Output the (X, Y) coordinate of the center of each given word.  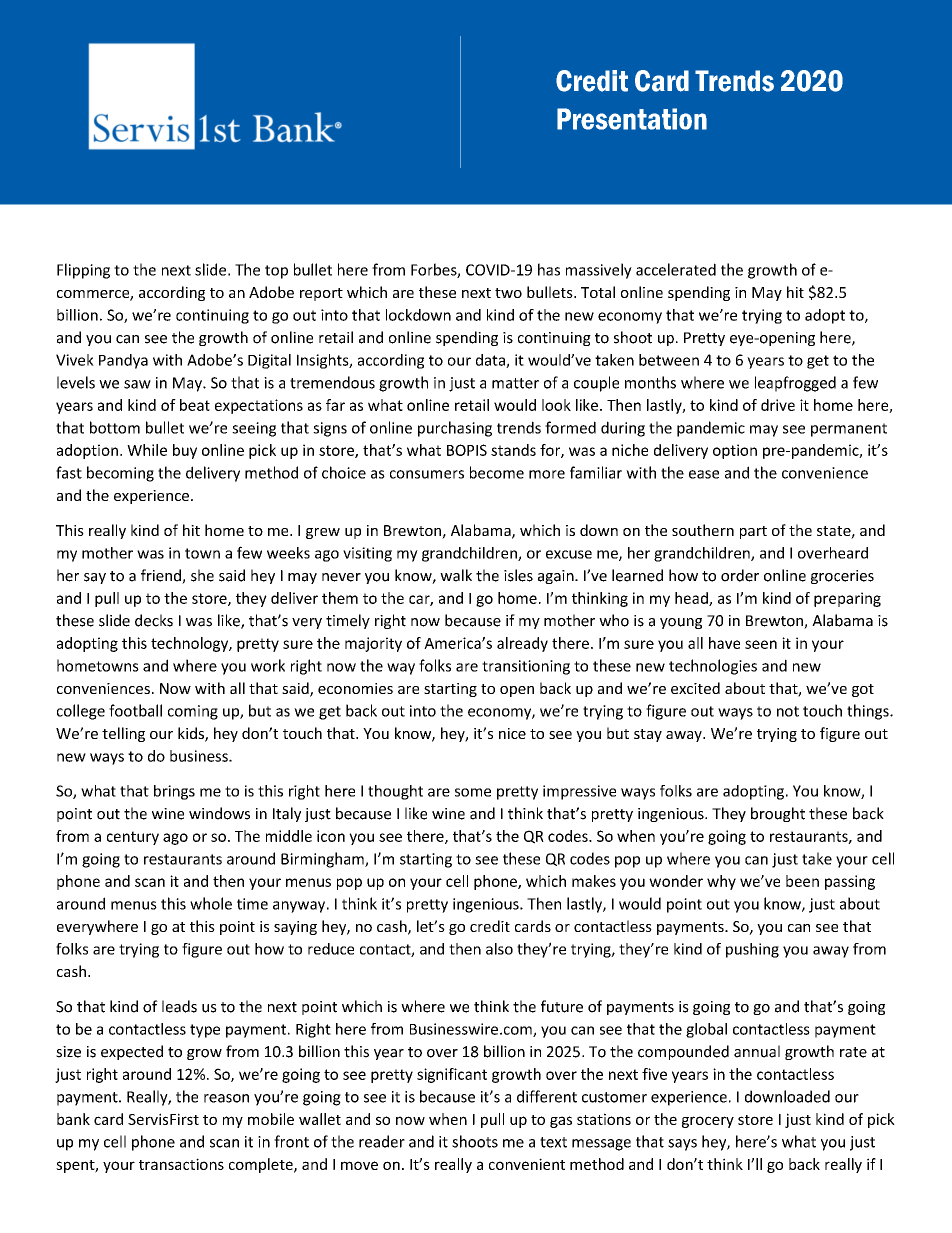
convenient (527, 1164)
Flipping (83, 271)
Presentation (632, 119)
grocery (708, 1122)
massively (599, 271)
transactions (181, 1164)
